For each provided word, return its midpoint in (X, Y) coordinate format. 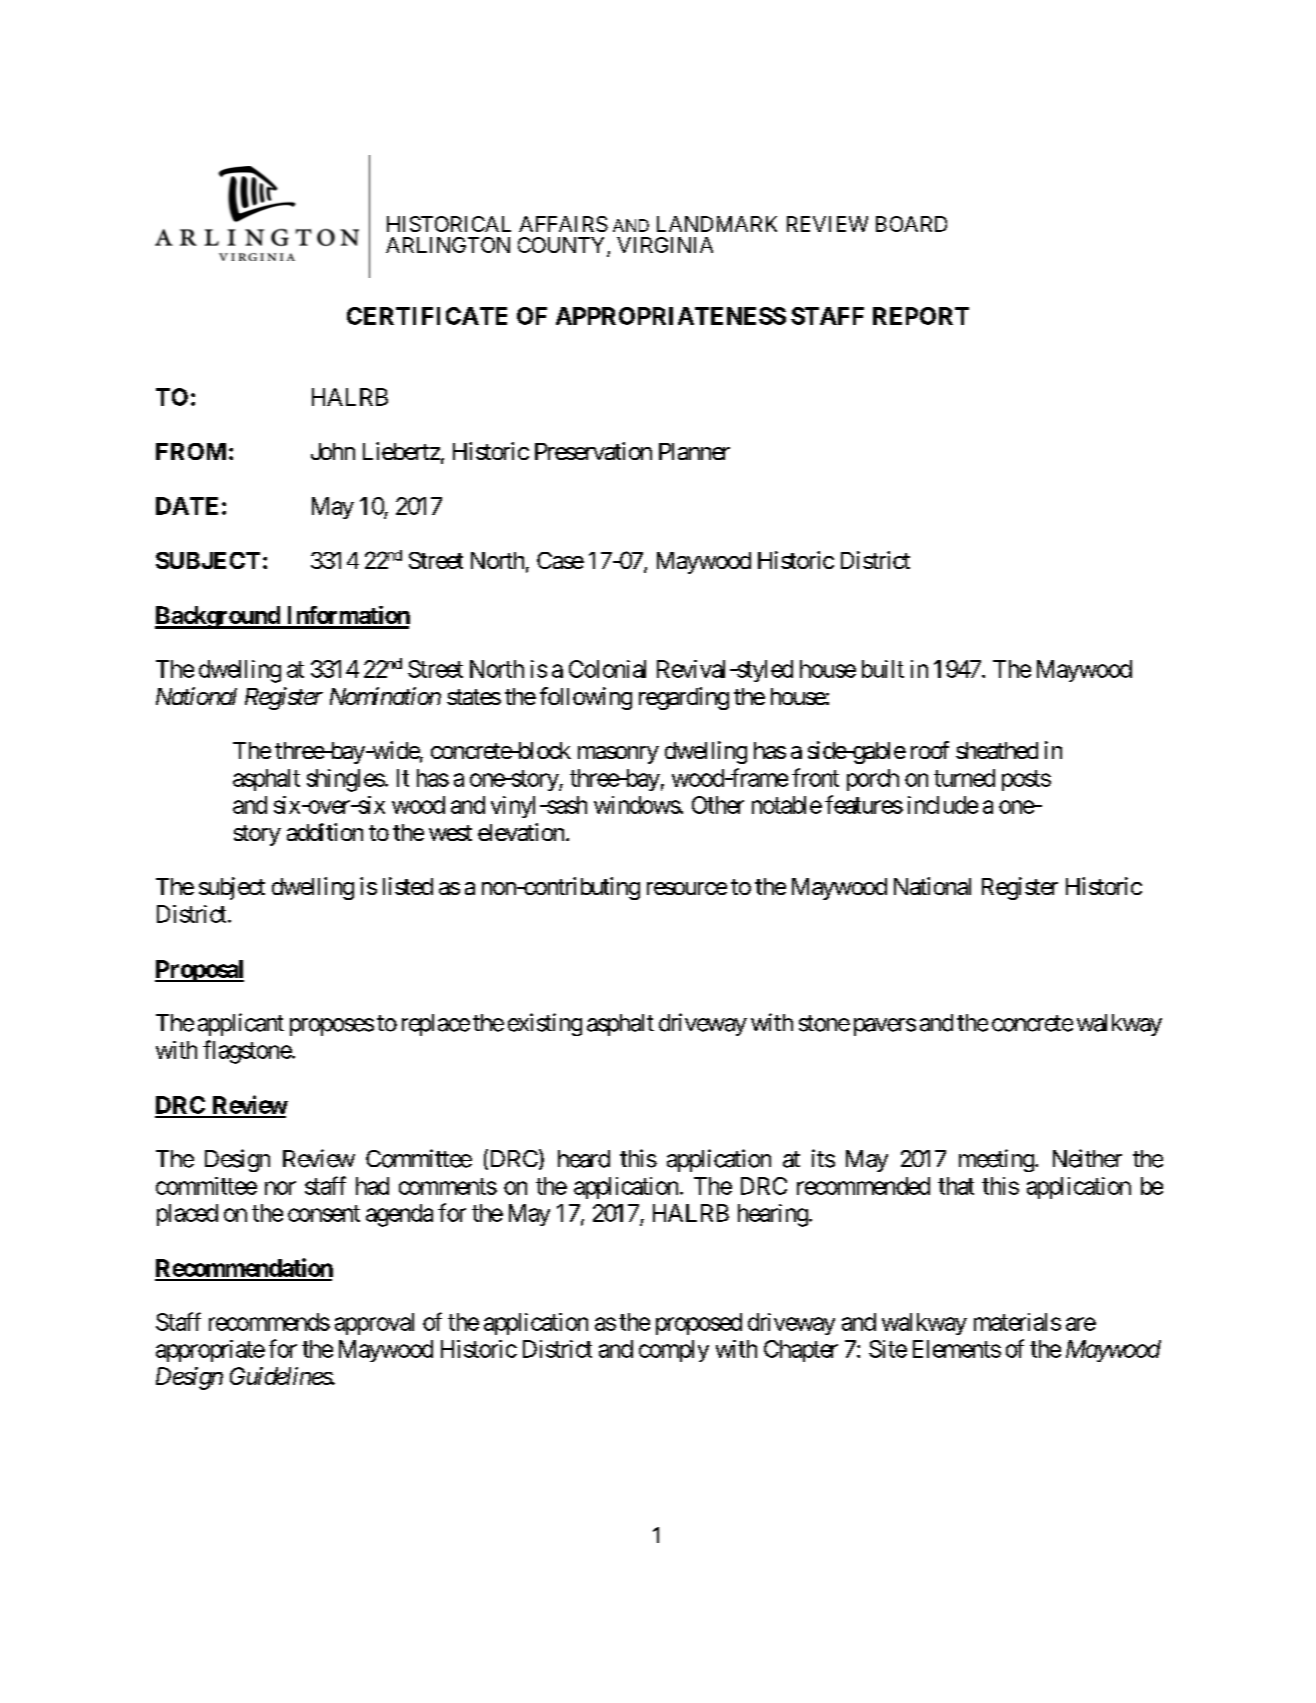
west (450, 833)
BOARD (911, 224)
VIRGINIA (665, 245)
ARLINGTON (448, 245)
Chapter (801, 1351)
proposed (699, 1324)
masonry (618, 755)
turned (964, 778)
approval (374, 1324)
